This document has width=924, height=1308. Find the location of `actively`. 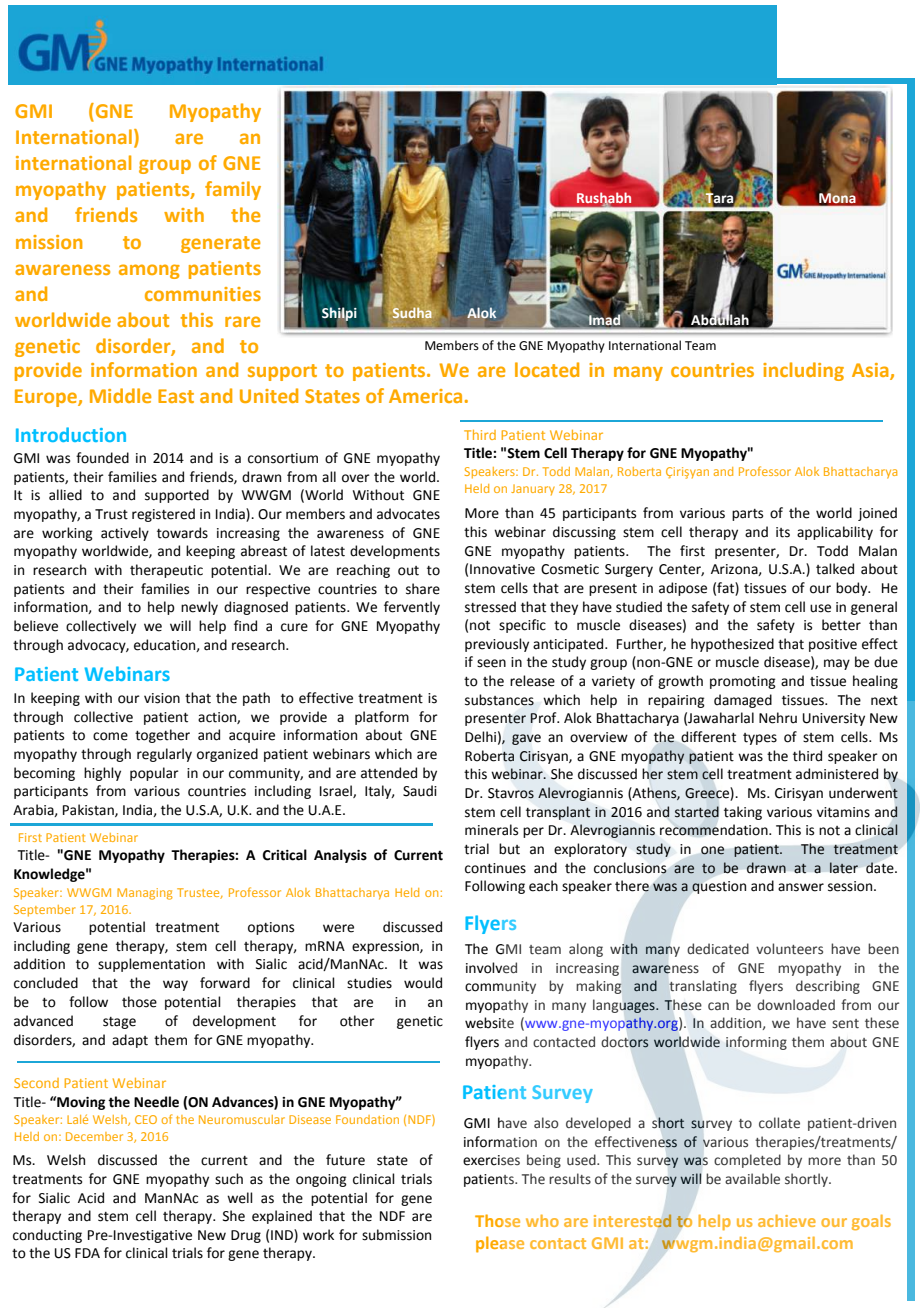

actively is located at coordinates (125, 534).
